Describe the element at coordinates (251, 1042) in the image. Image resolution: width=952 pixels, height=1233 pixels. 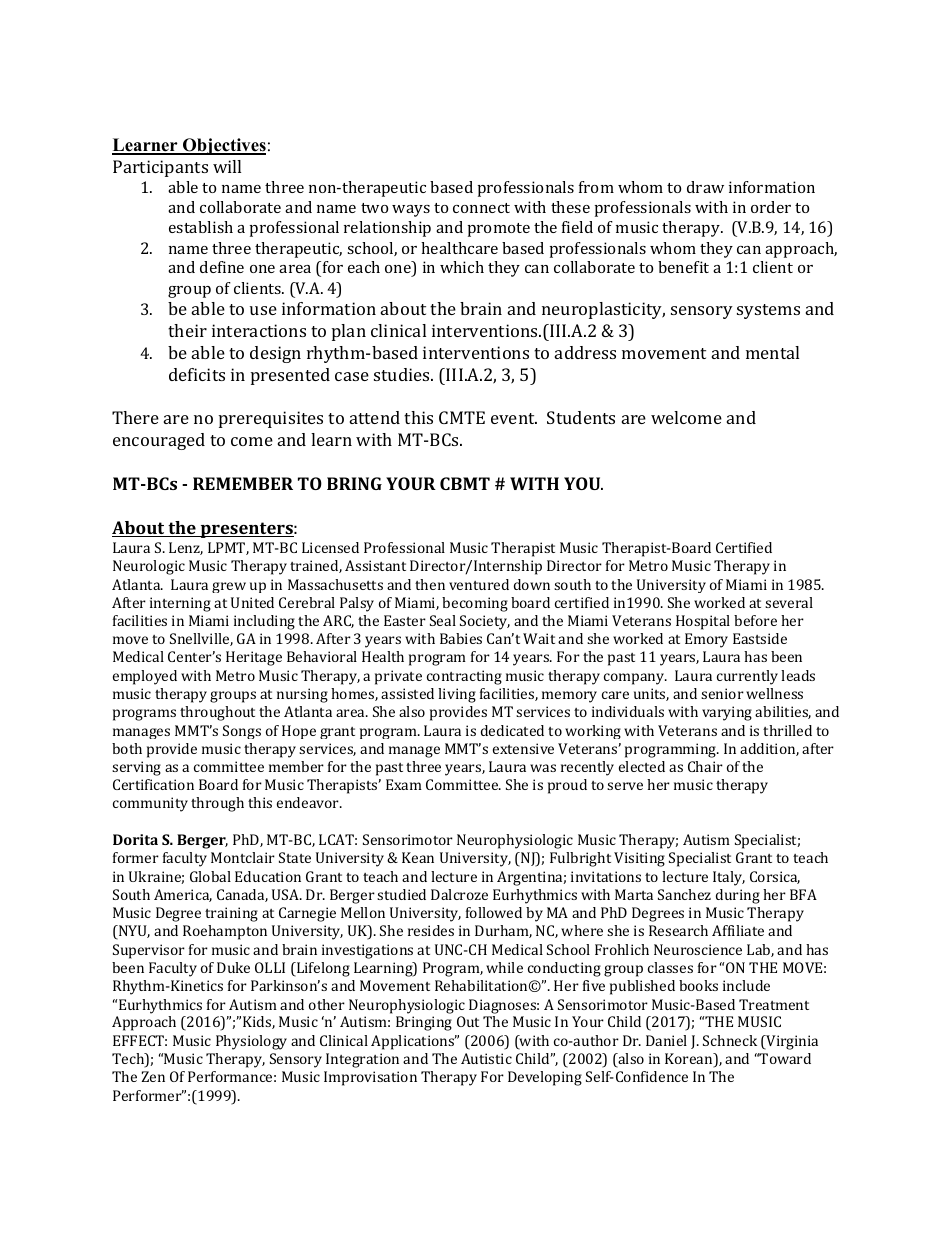
I see `Physiology` at that location.
